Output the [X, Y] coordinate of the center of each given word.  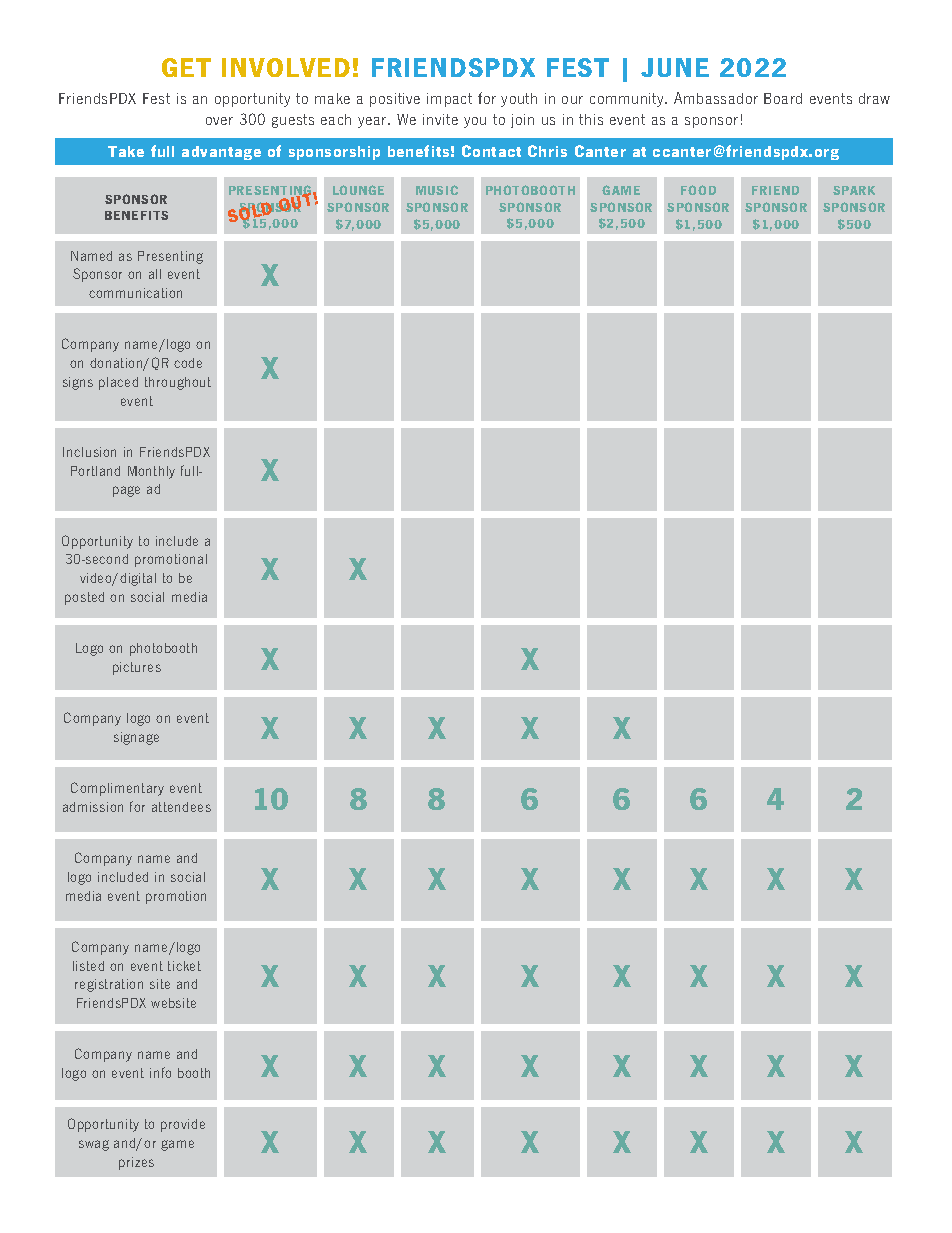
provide [183, 1125]
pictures [137, 668]
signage [136, 738]
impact [449, 100]
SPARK [854, 190]
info [160, 1072]
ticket [184, 966]
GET [186, 67]
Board [783, 98]
